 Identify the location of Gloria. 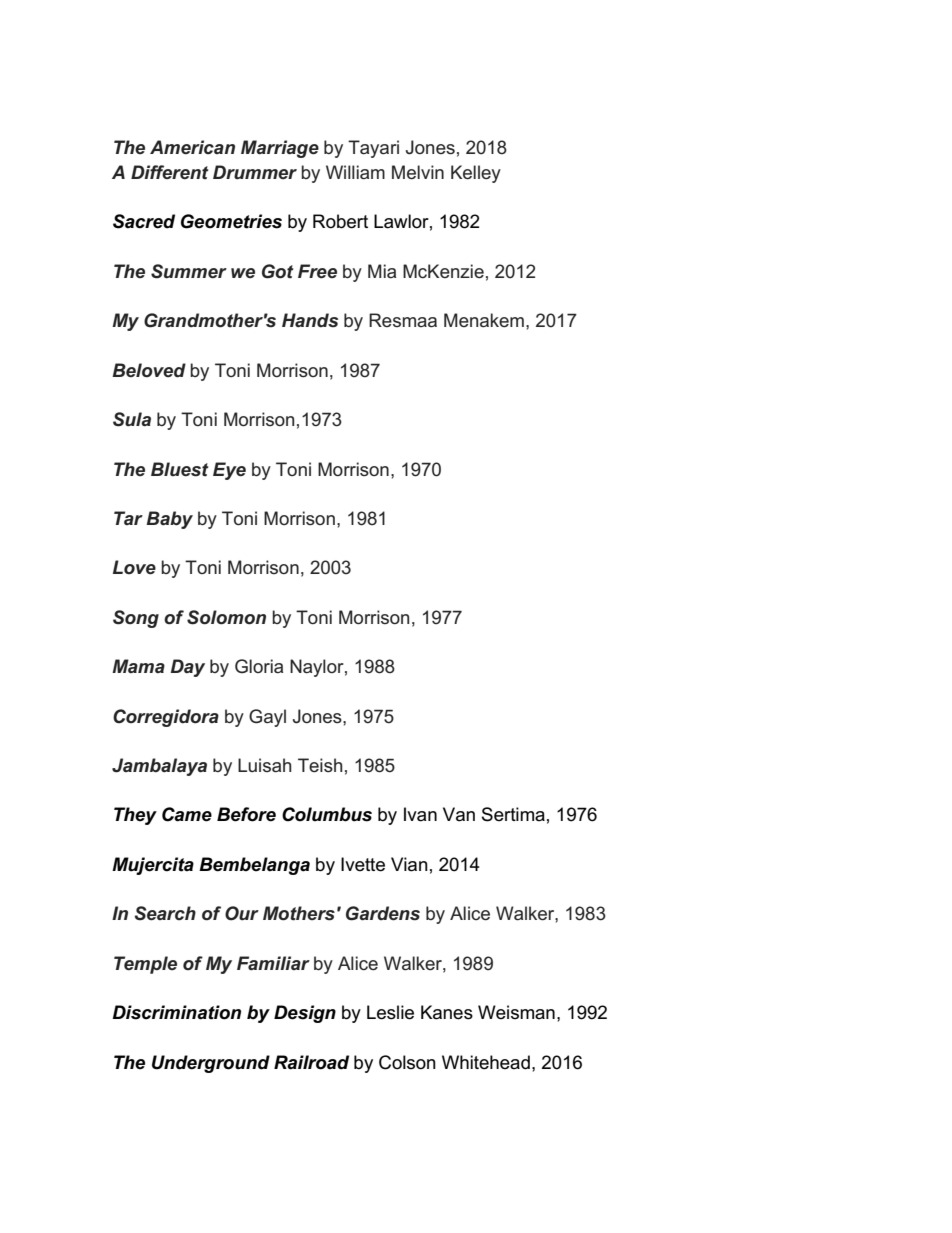
(259, 666).
